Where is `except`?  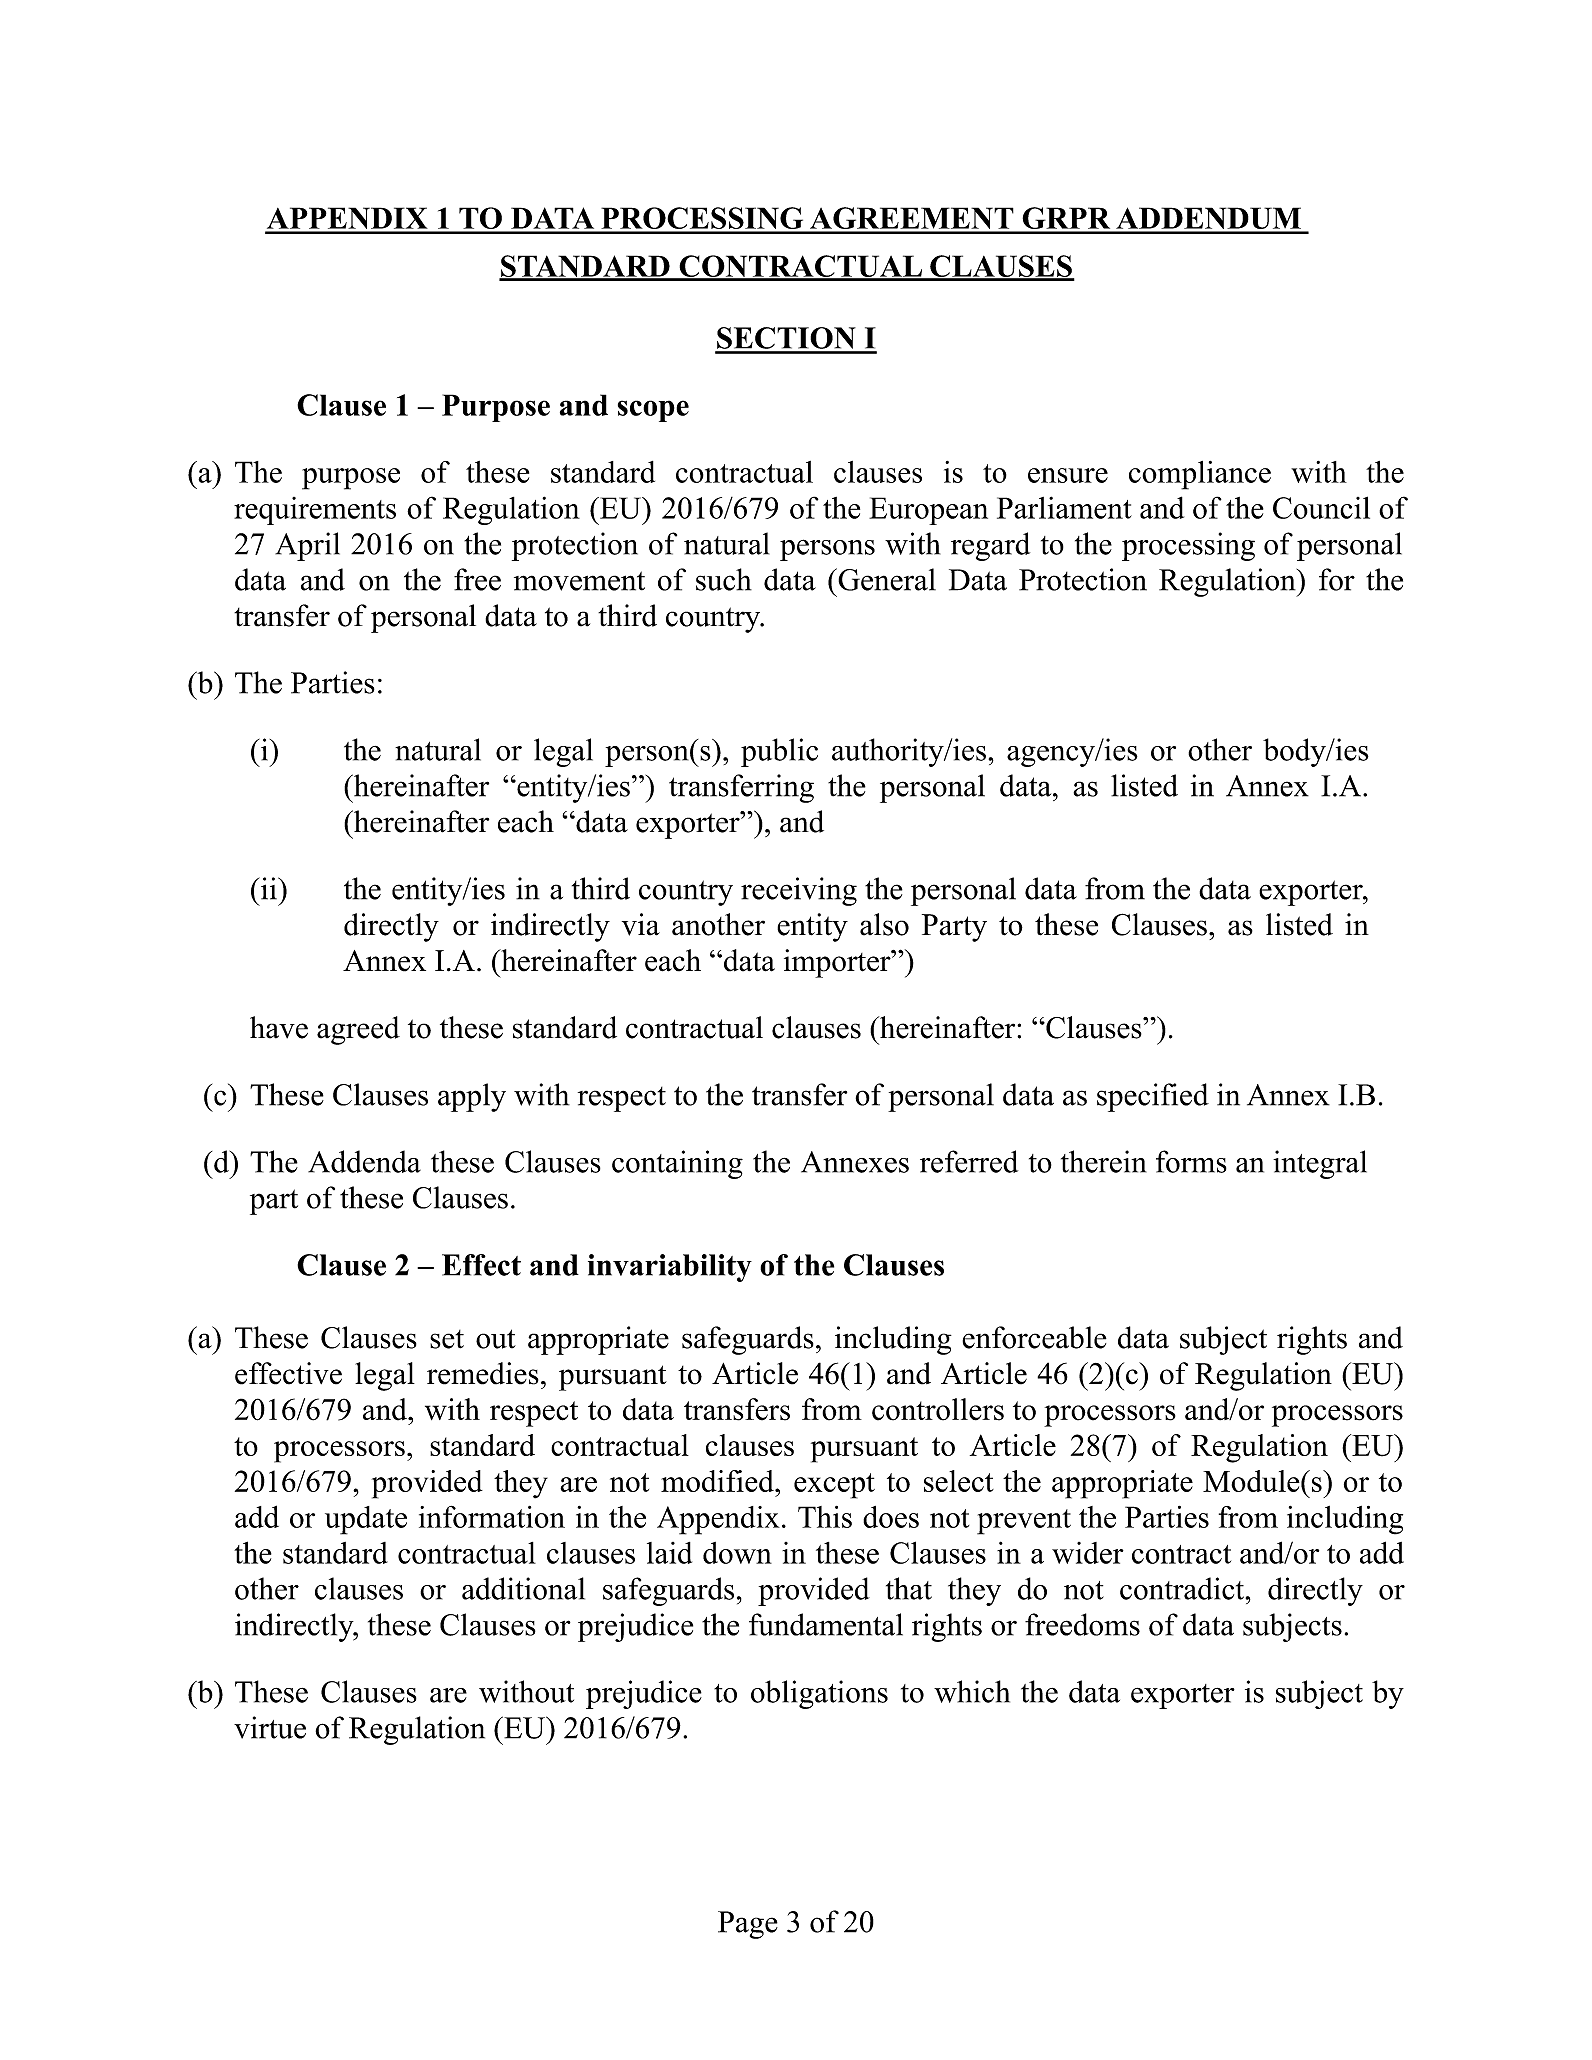 except is located at coordinates (834, 1486).
